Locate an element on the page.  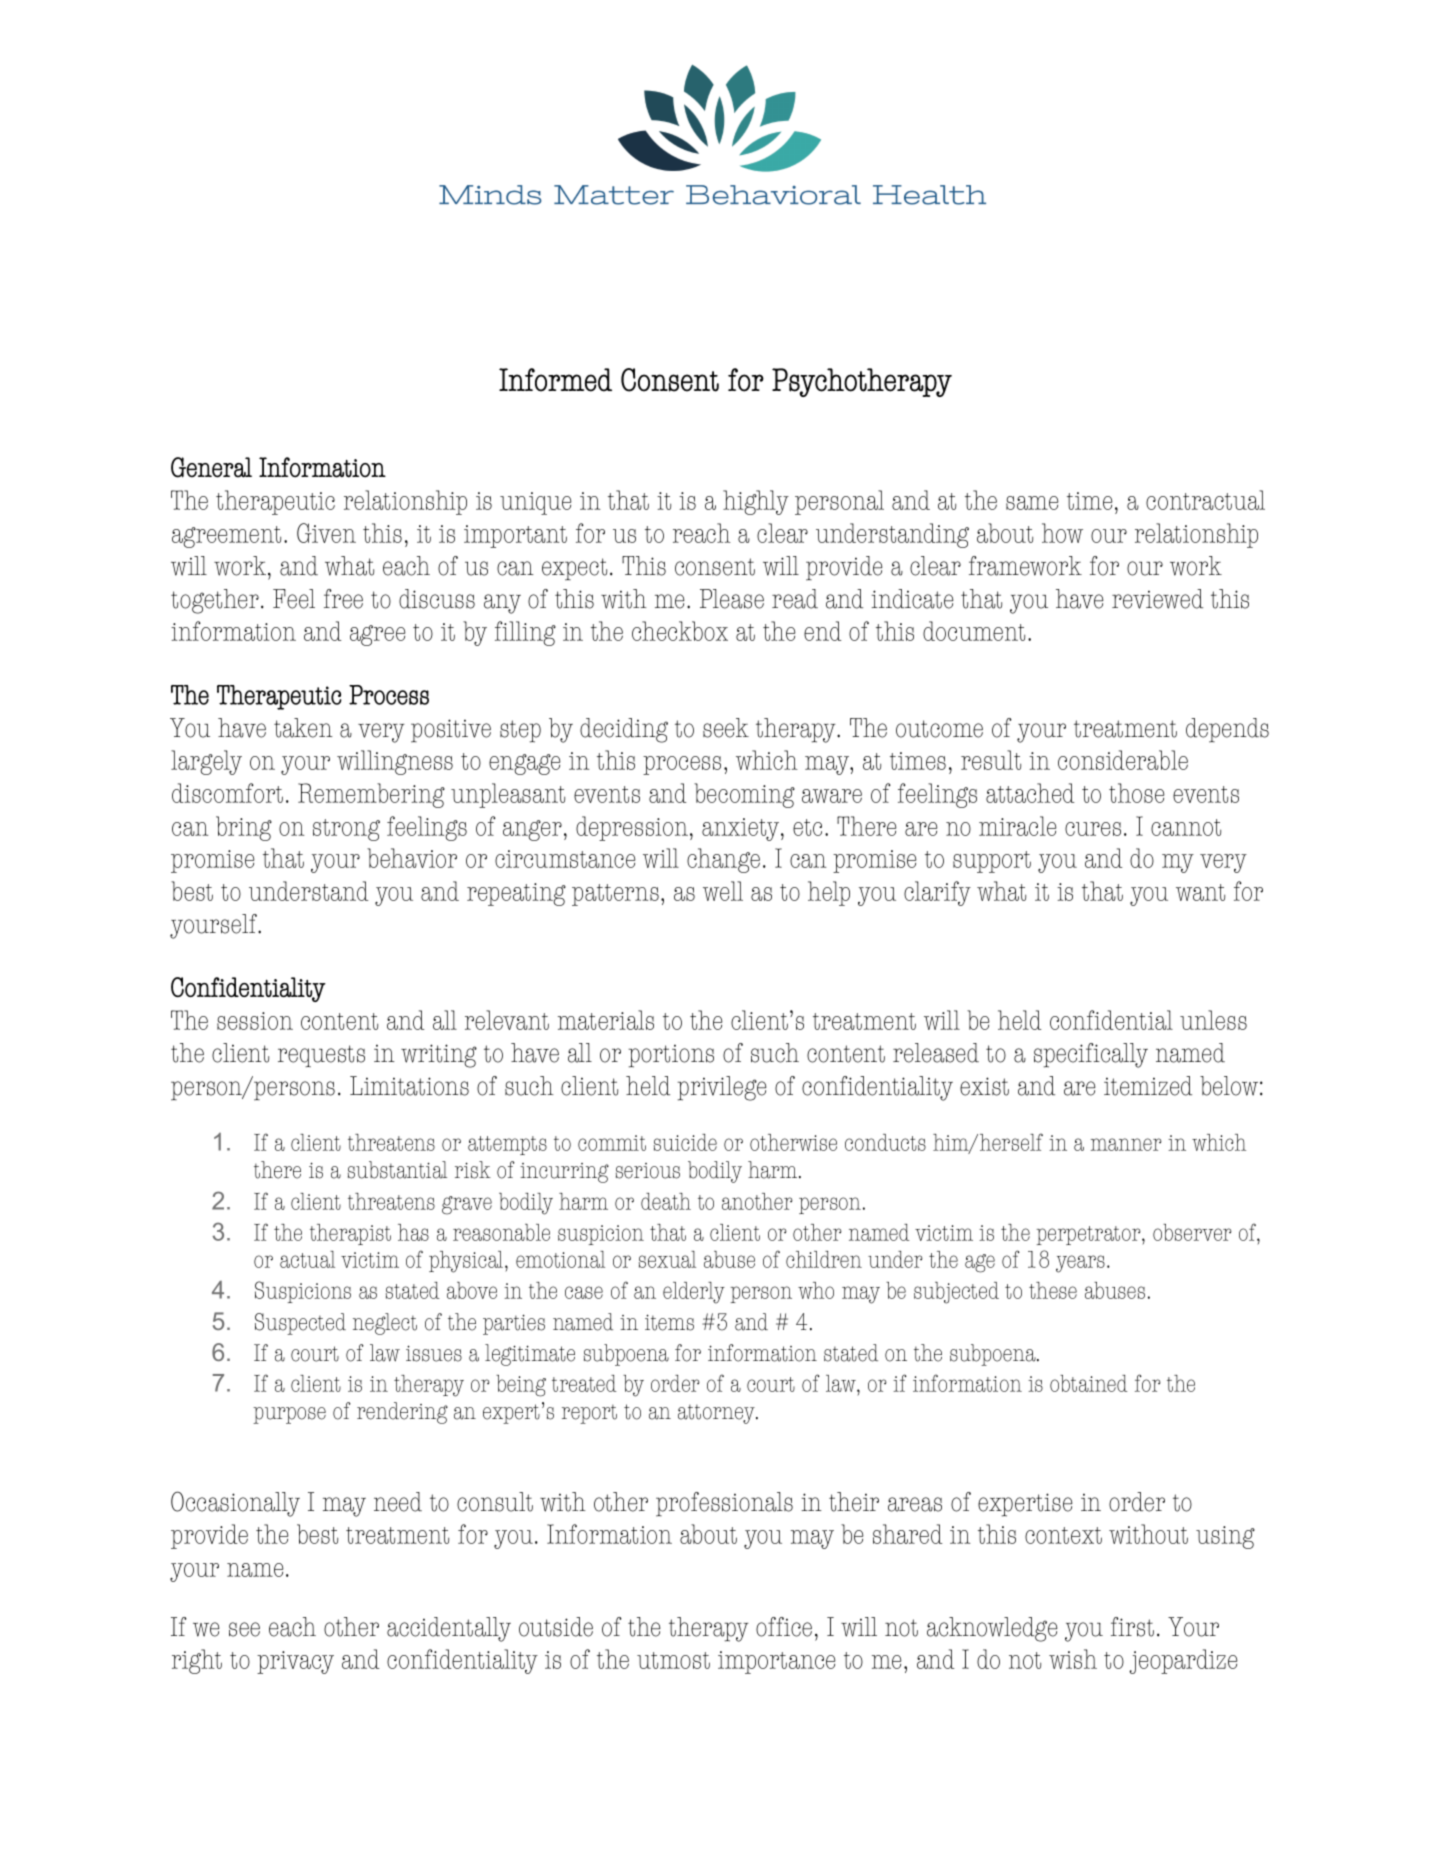
considerable is located at coordinates (1123, 760).
